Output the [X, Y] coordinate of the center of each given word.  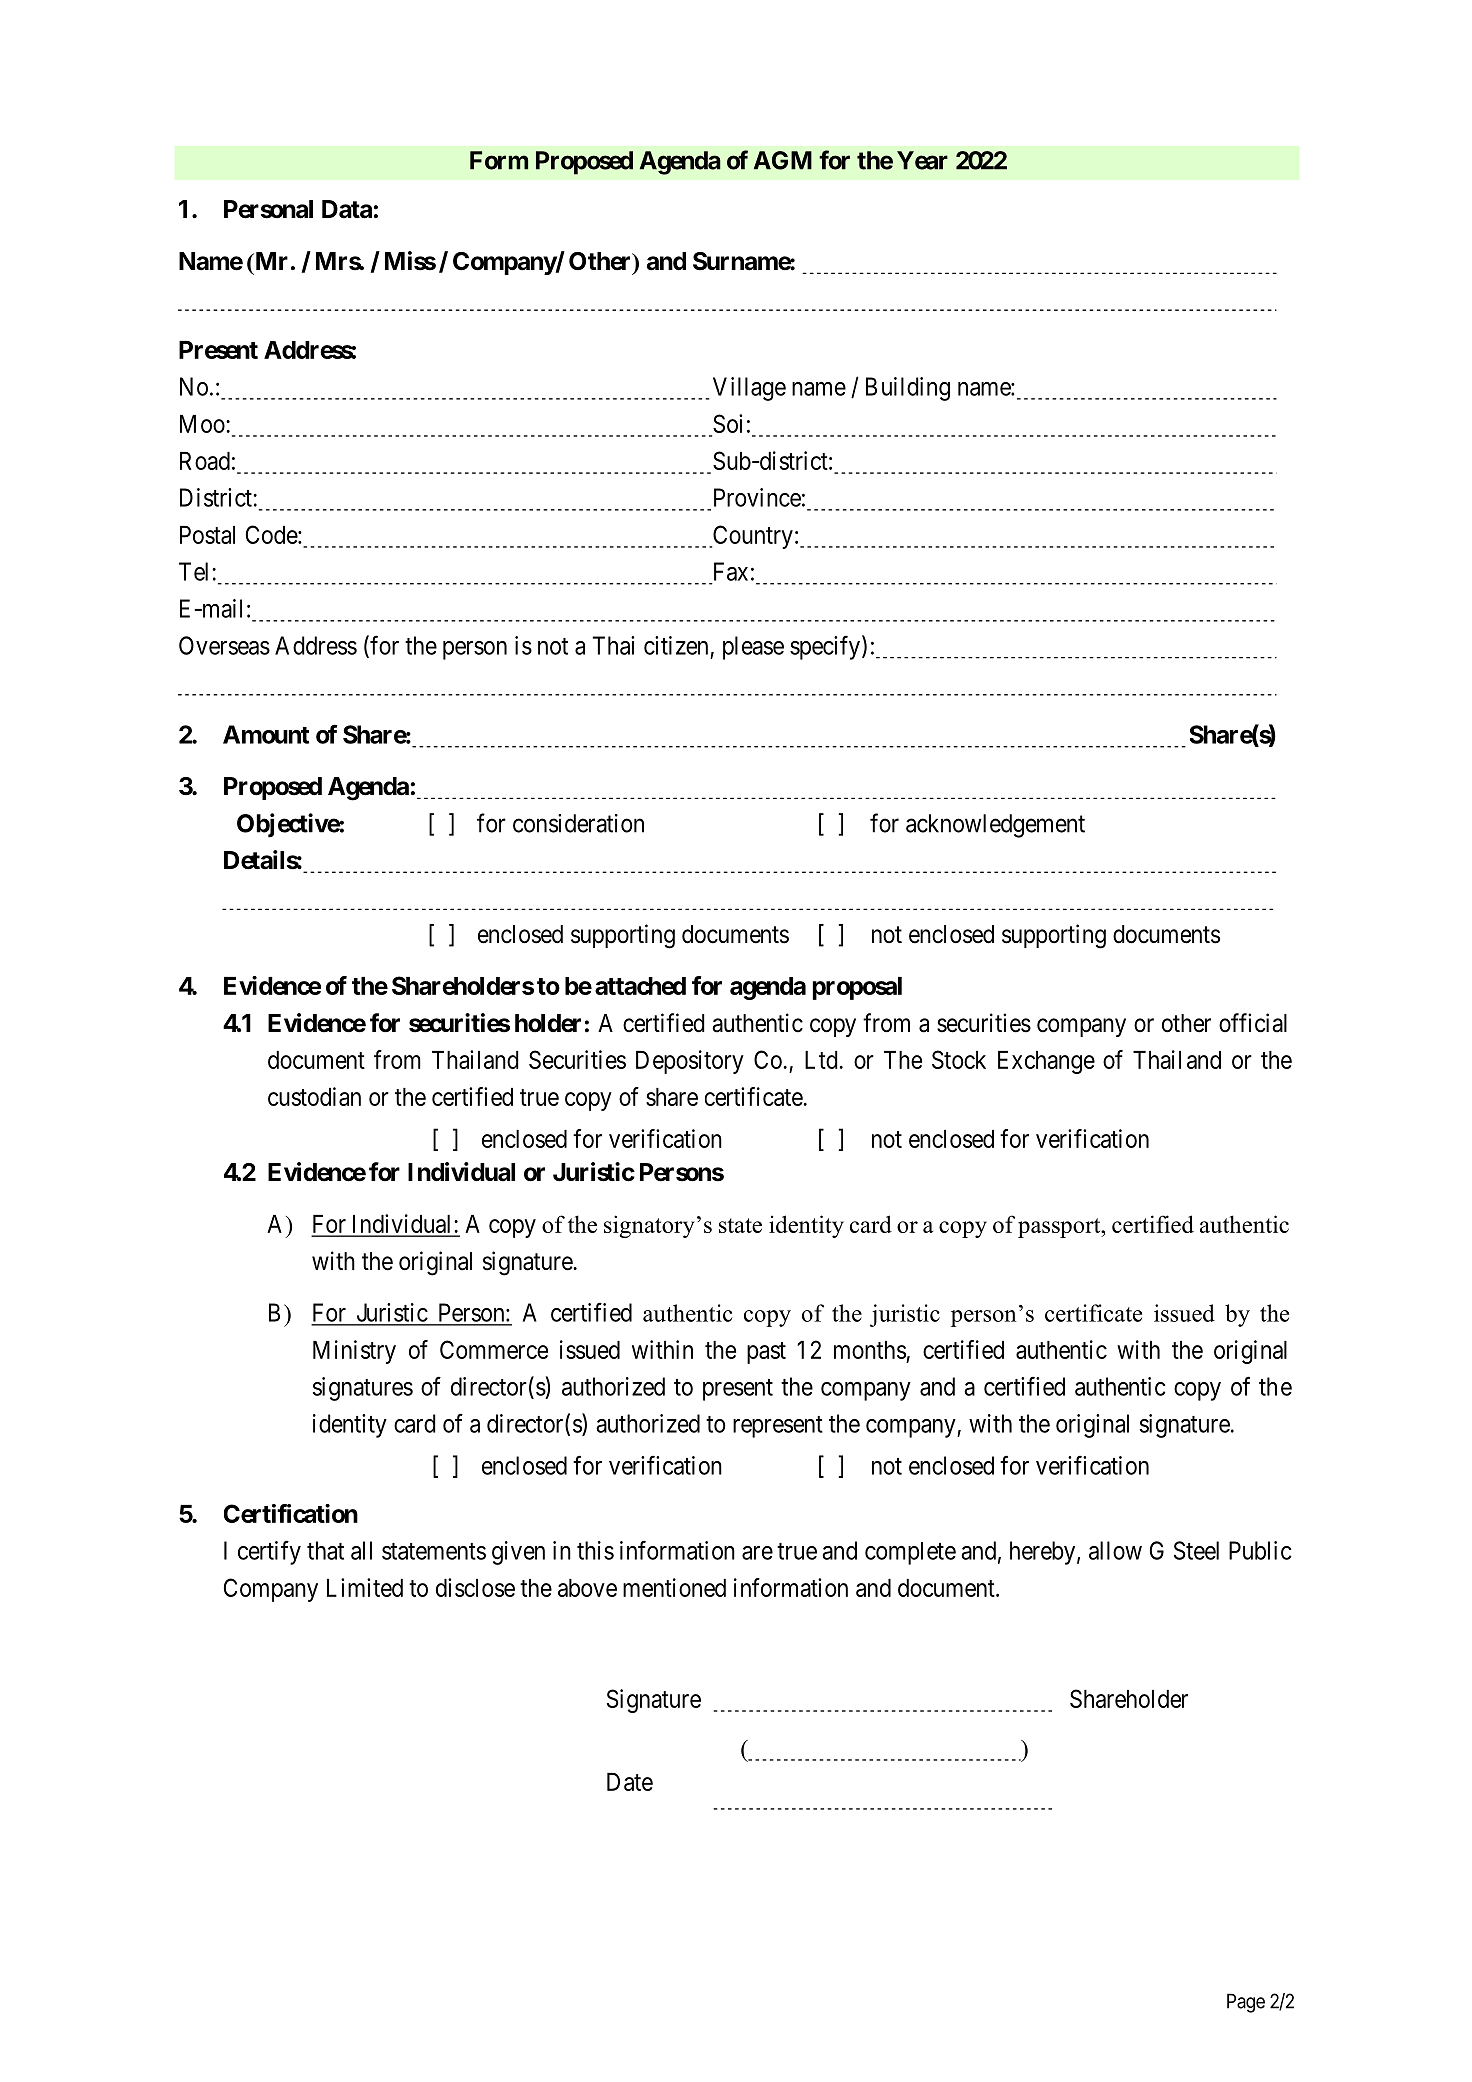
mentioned [674, 1587]
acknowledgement [995, 826]
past [766, 1353]
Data [347, 209]
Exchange [1046, 1062]
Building [908, 389]
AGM [783, 160]
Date [630, 1782]
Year [922, 160]
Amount [266, 734]
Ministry [354, 1352]
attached [640, 986]
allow [1115, 1550]
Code [272, 534]
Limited [365, 1587]
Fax [731, 571]
